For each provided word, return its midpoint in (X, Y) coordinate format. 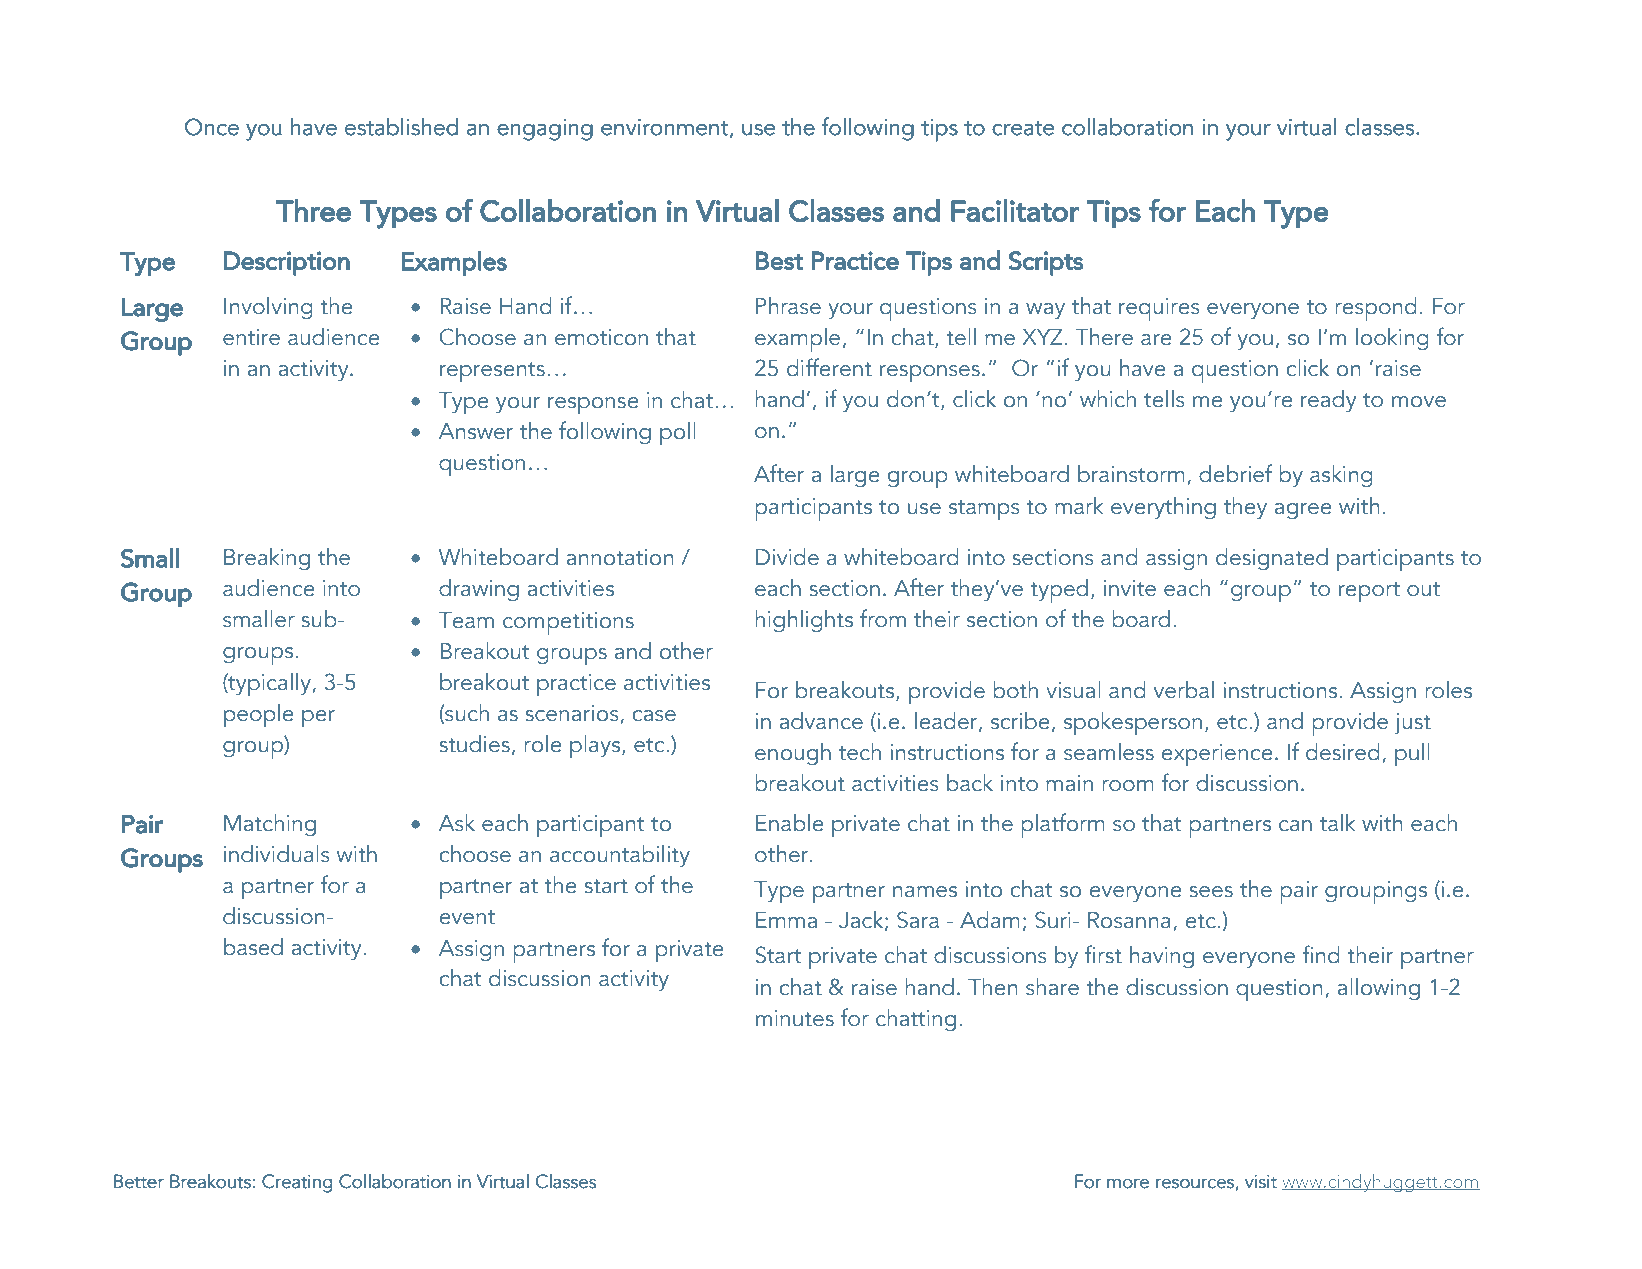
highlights (804, 621)
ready (1328, 401)
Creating (297, 1183)
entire (251, 337)
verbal (1184, 690)
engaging (545, 130)
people (259, 716)
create (1023, 128)
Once (212, 127)
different (829, 367)
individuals (277, 854)
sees (1211, 892)
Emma (786, 920)
